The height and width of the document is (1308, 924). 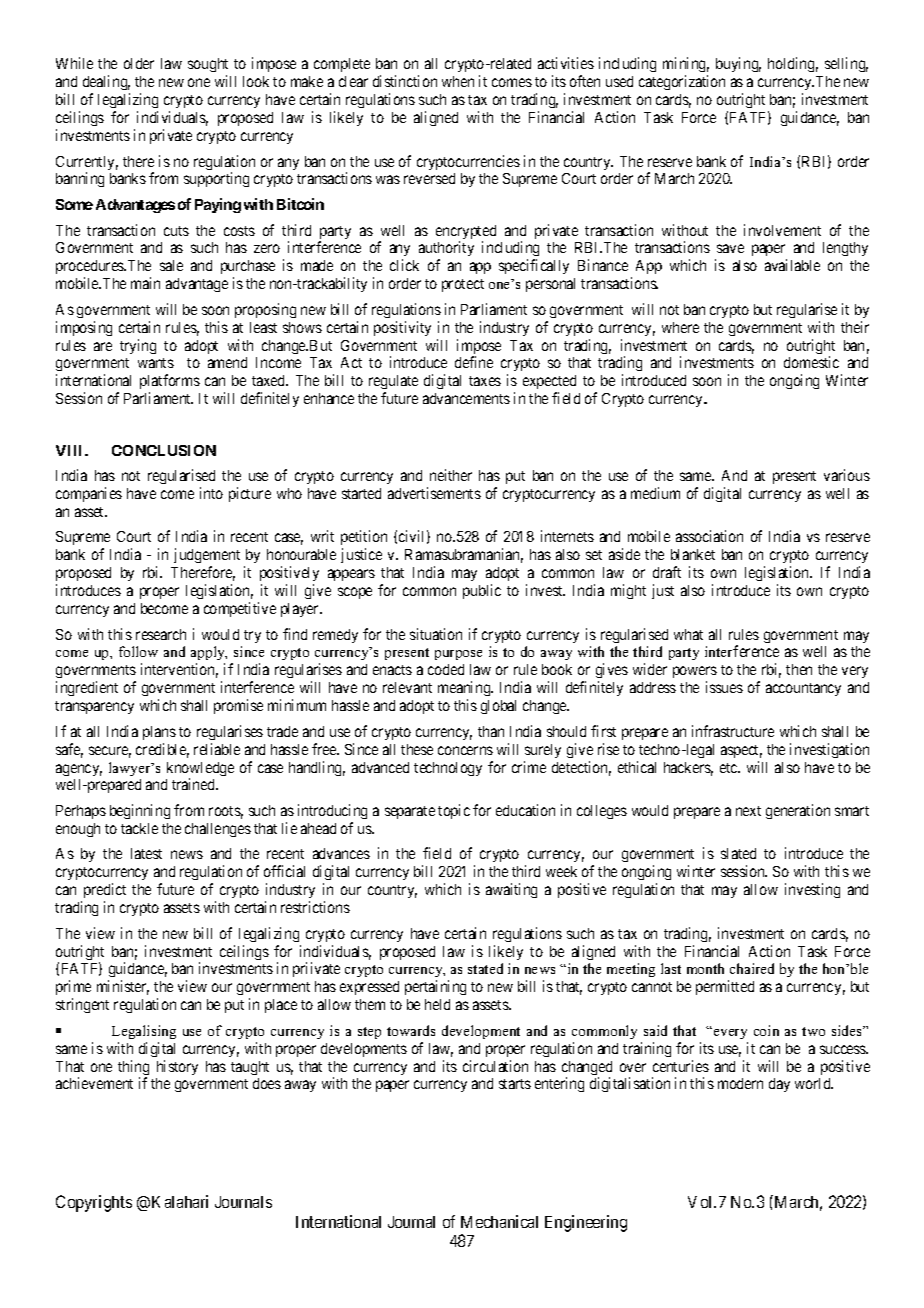 What do you see at coordinates (779, 1085) in the document?
I see `day` at bounding box center [779, 1085].
